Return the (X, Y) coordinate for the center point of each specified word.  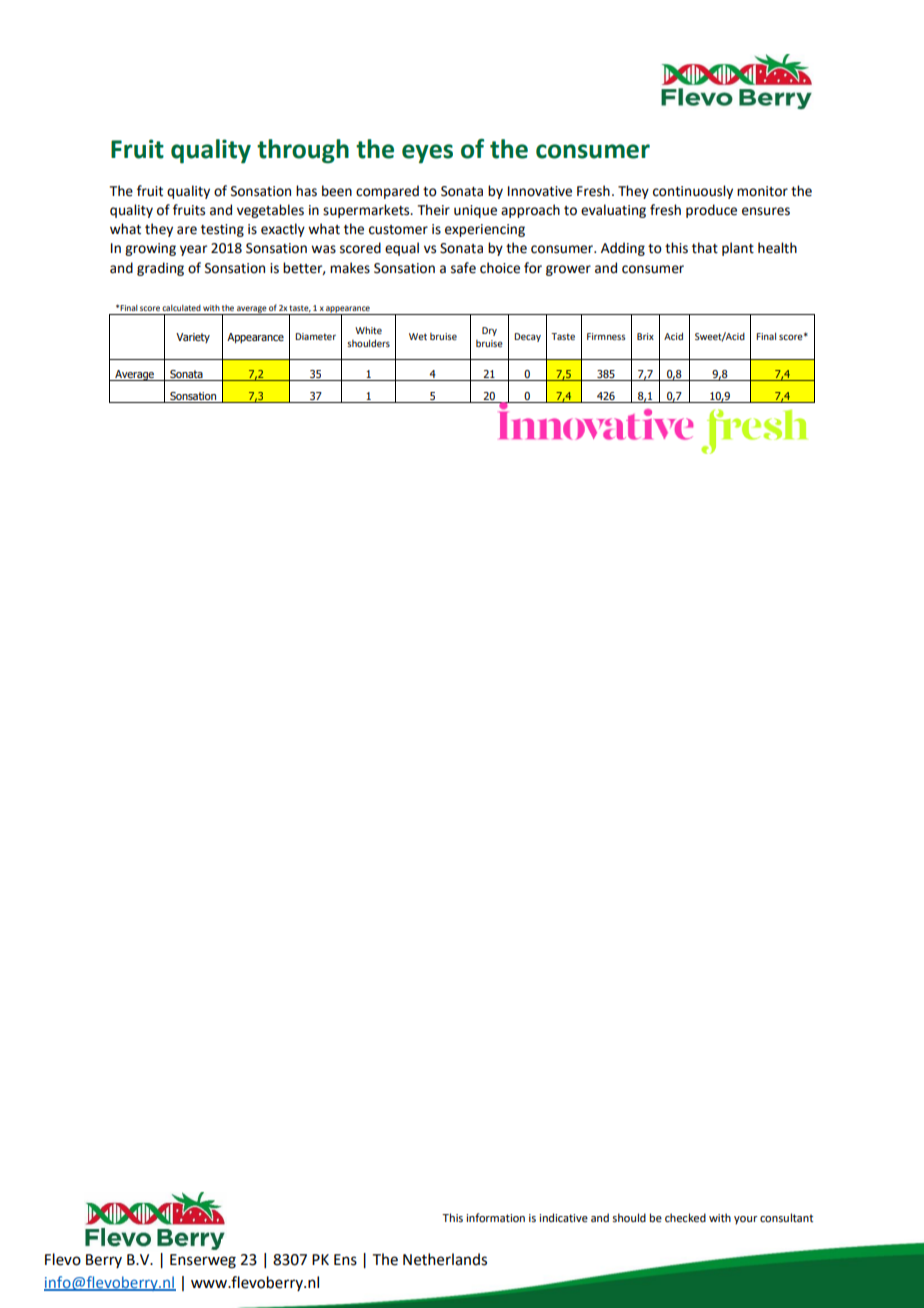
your (746, 1220)
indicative (563, 1217)
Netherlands (445, 1259)
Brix (645, 336)
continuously (693, 192)
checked (685, 1217)
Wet (418, 336)
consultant (786, 1217)
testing (222, 230)
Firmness (606, 336)
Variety (193, 338)
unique (475, 211)
